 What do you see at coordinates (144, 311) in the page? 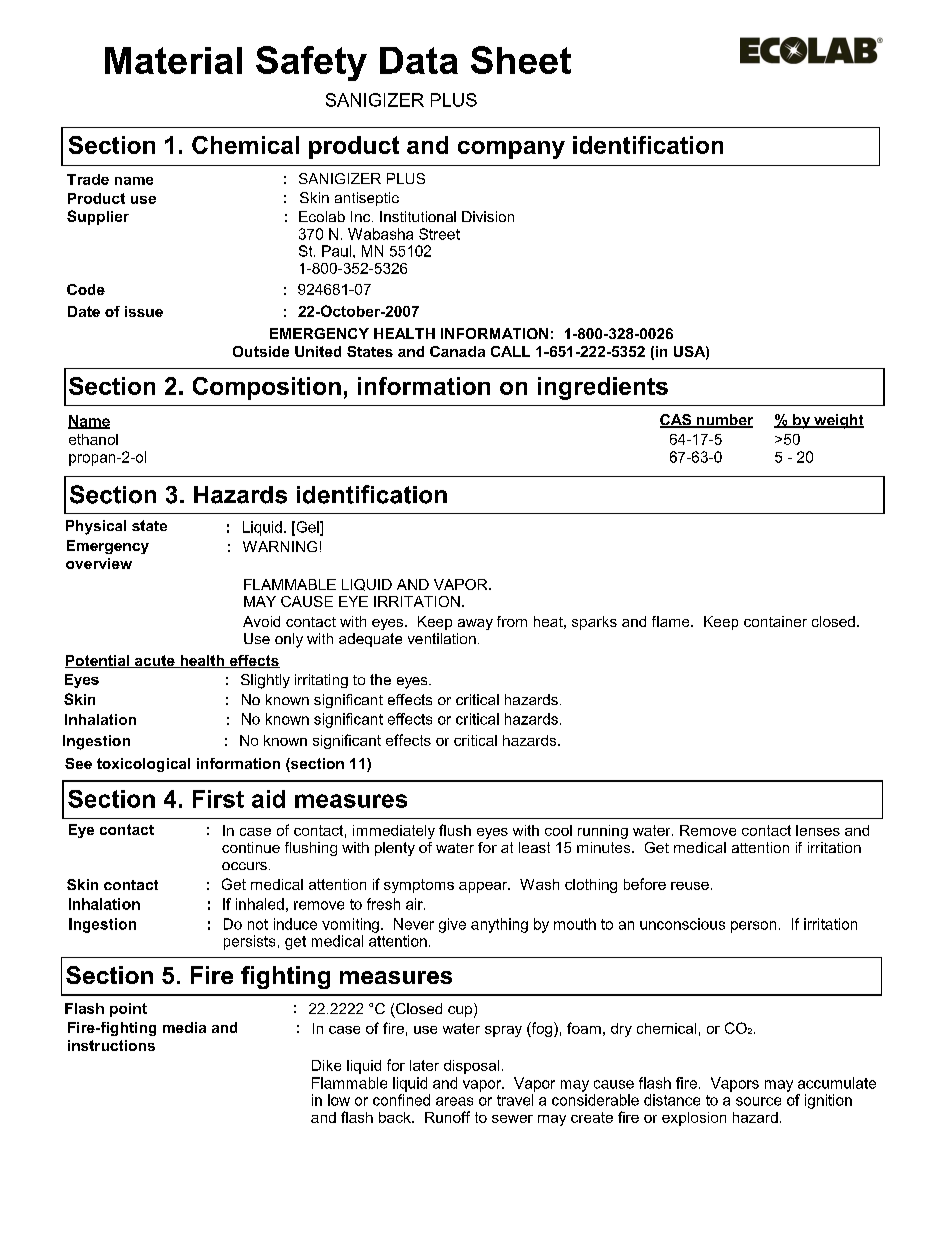
I see `issue` at bounding box center [144, 311].
